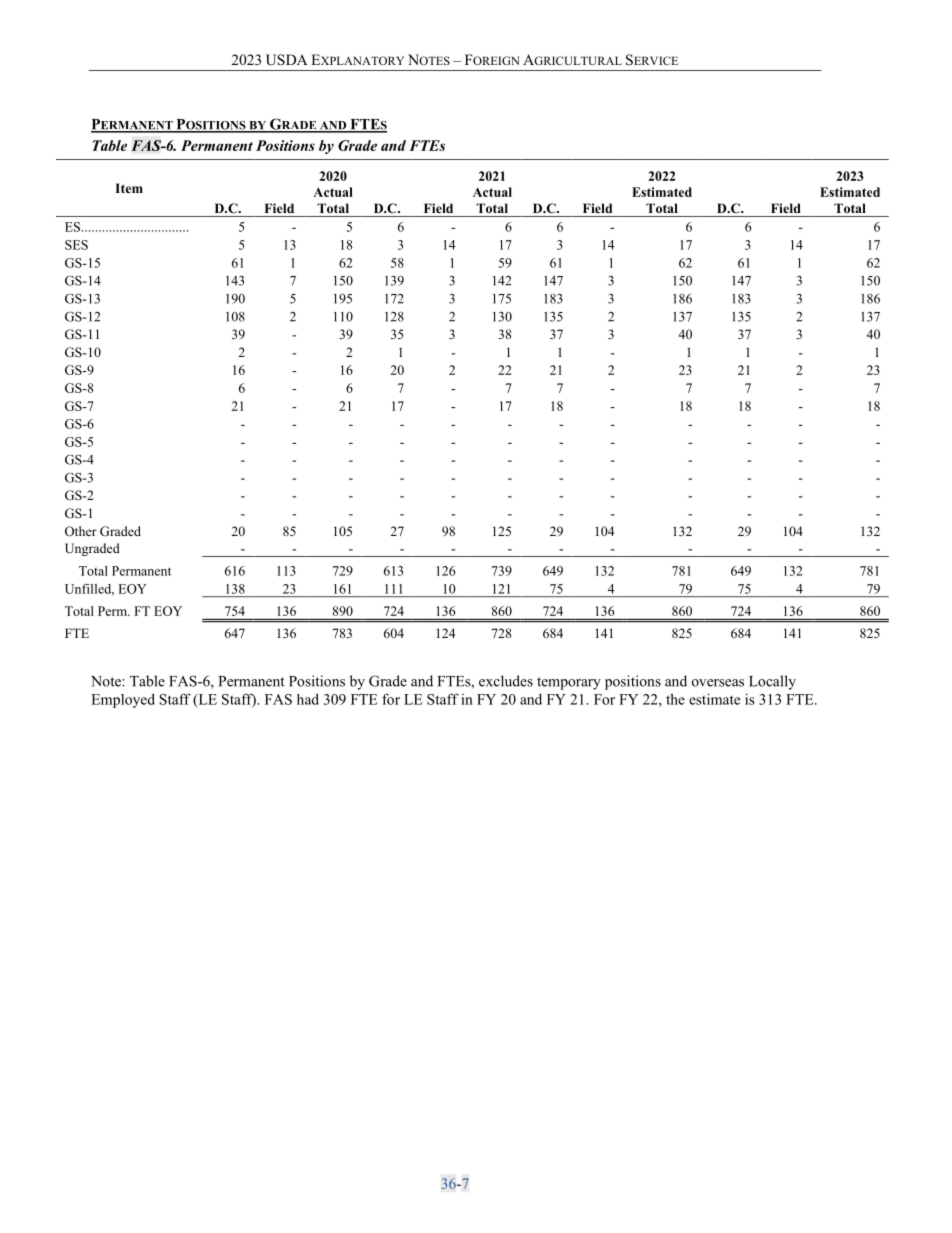 This image has width=952, height=1233. Describe the element at coordinates (76, 245) in the image. I see `SES` at that location.
